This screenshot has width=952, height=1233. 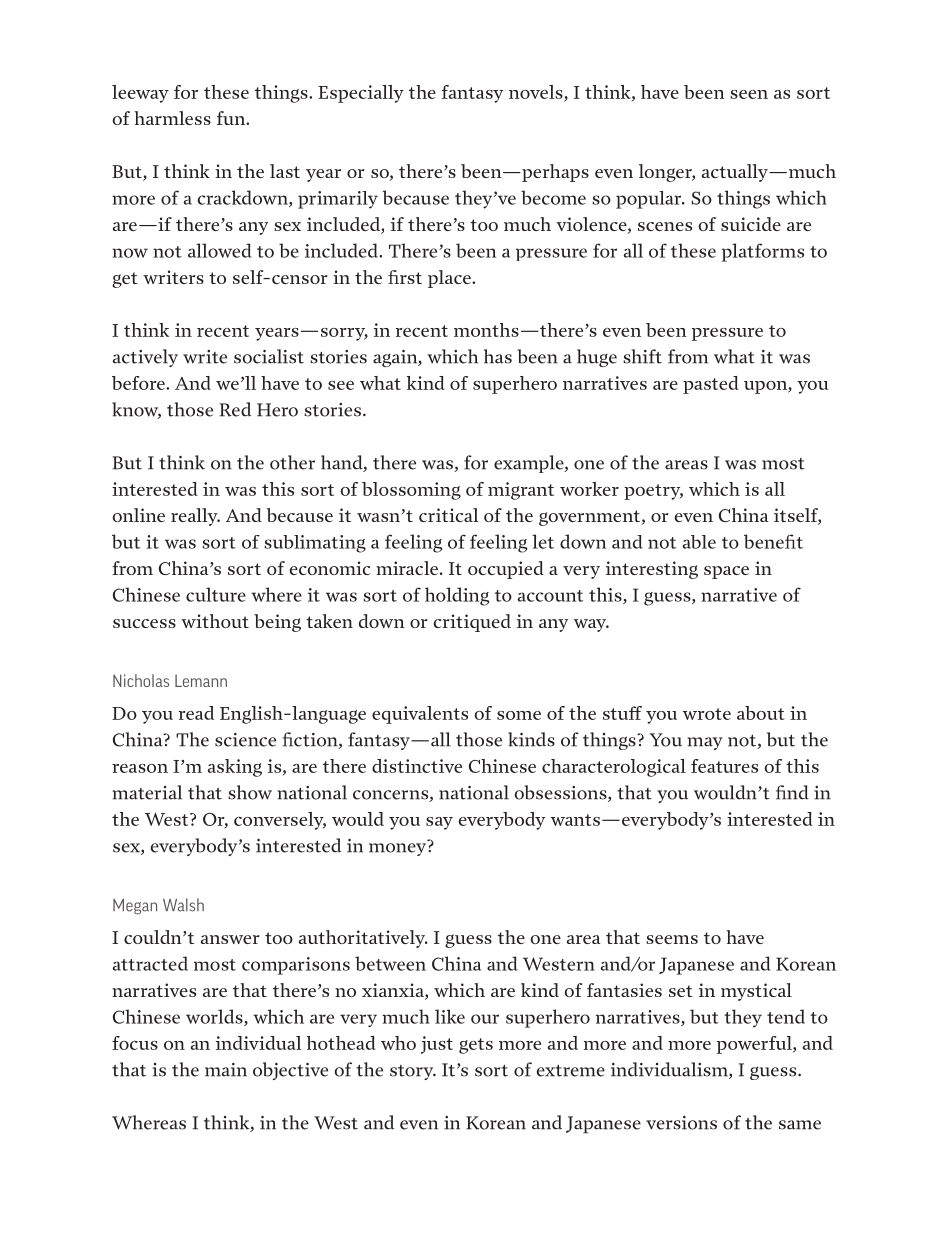 What do you see at coordinates (235, 409) in the screenshot?
I see `Red` at bounding box center [235, 409].
